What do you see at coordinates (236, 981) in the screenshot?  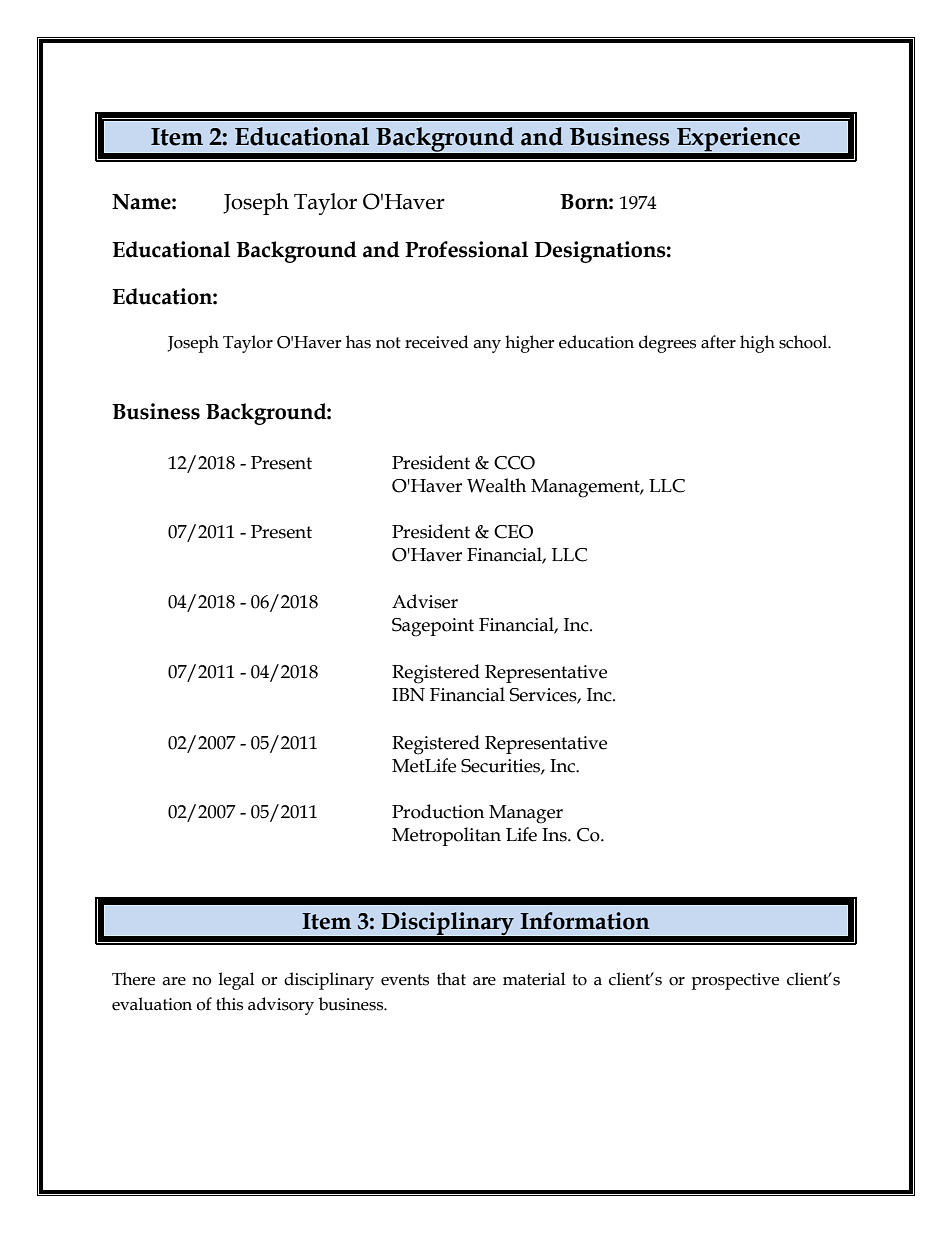 I see `legal` at bounding box center [236, 981].
